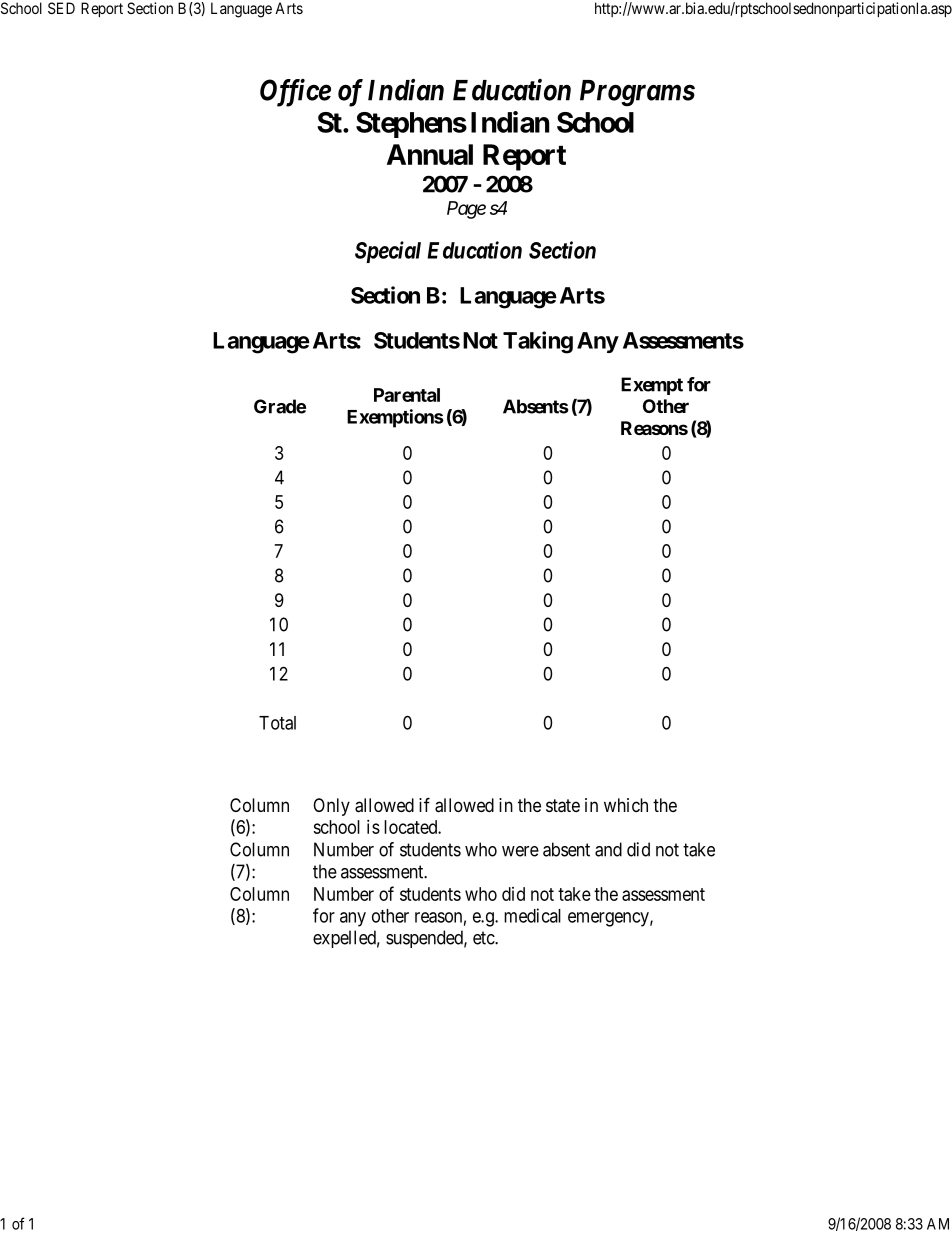  What do you see at coordinates (563, 806) in the screenshot?
I see `state` at bounding box center [563, 806].
